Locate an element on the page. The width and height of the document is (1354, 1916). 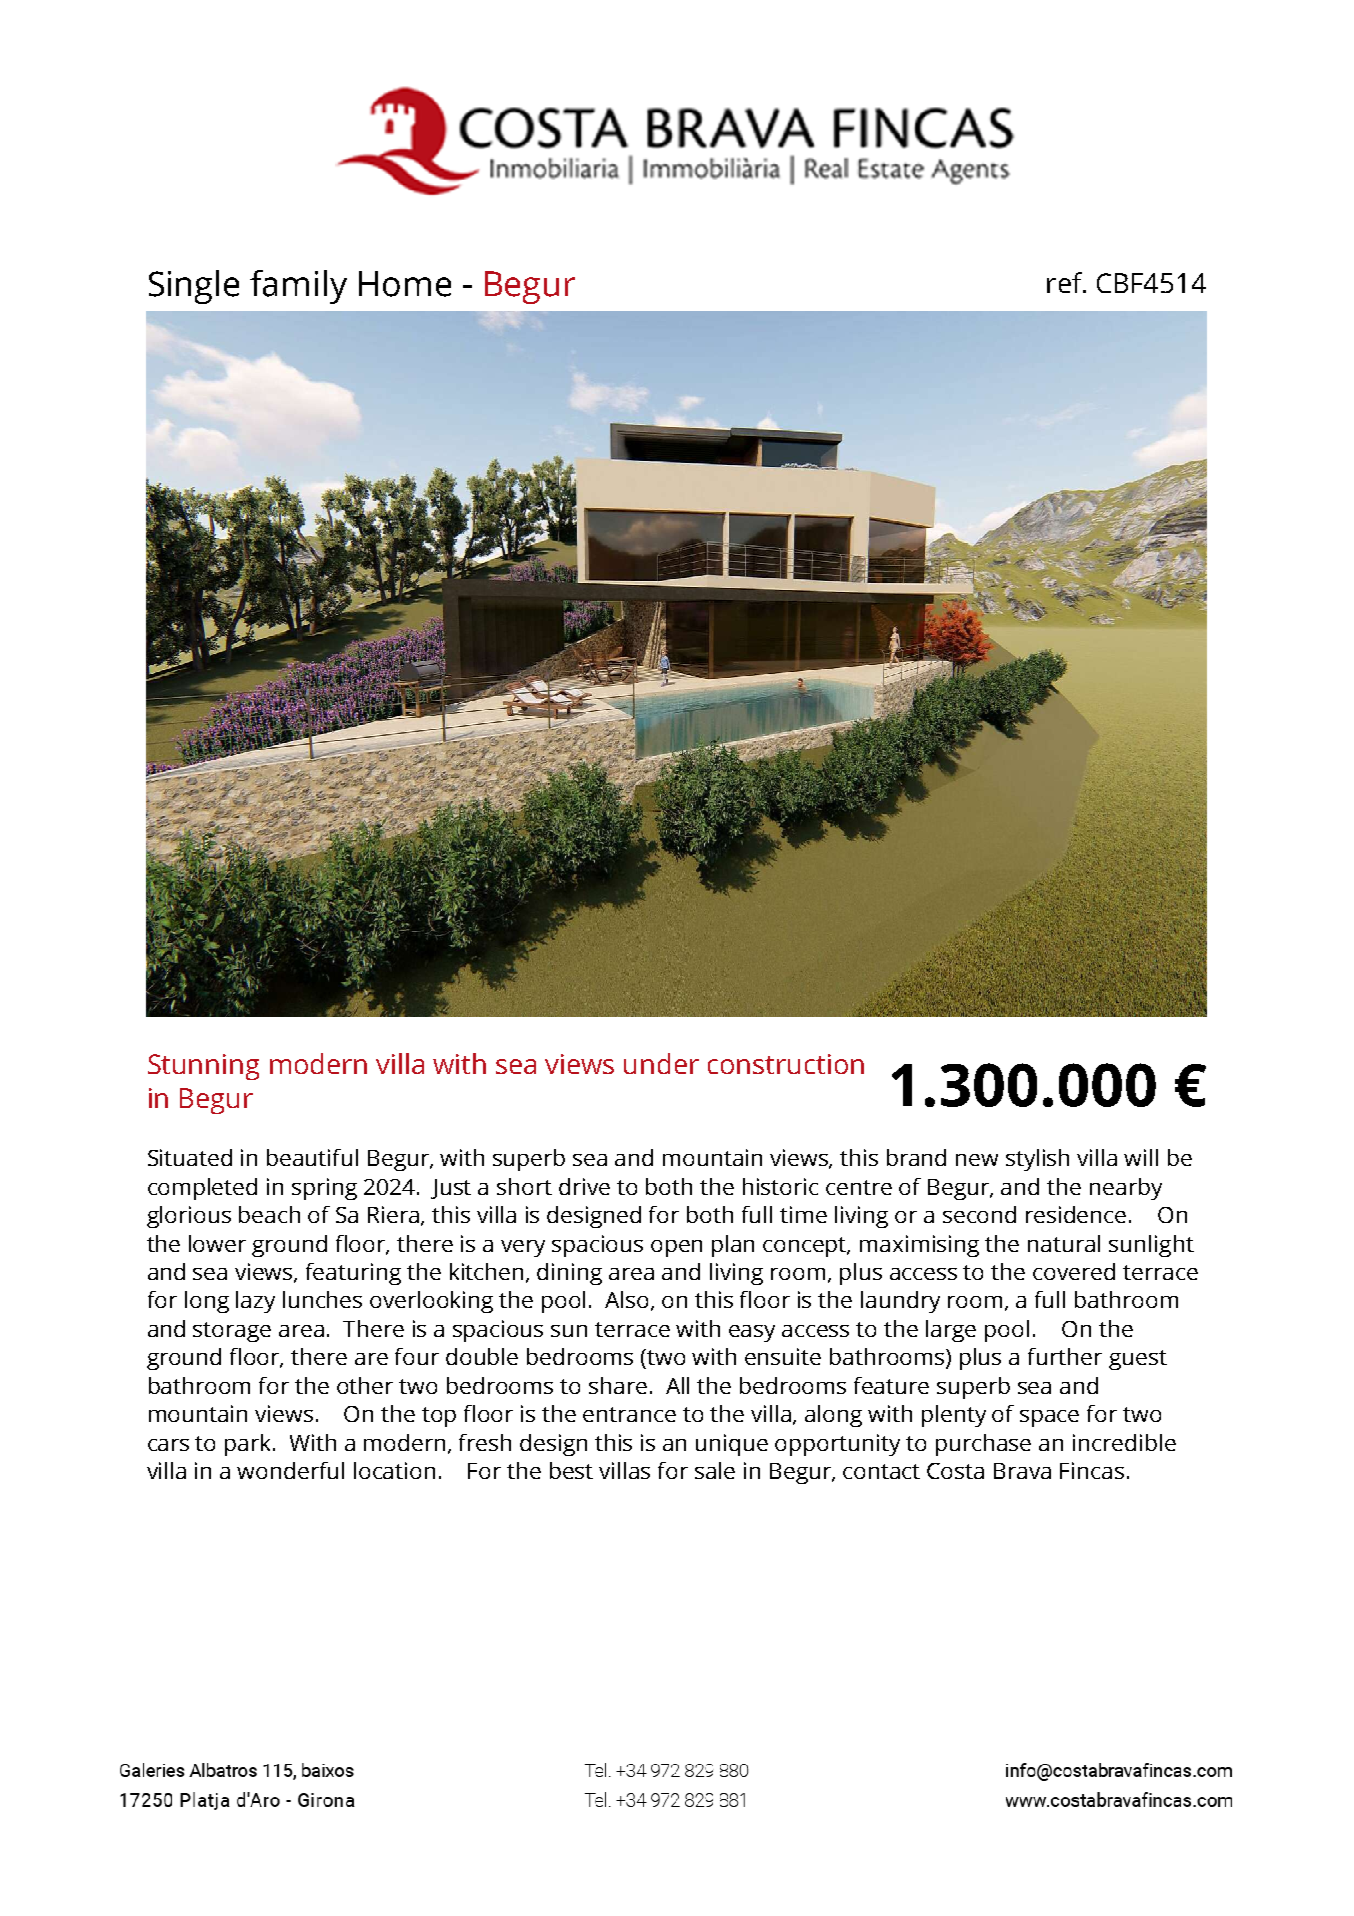
Stunning is located at coordinates (203, 1067).
